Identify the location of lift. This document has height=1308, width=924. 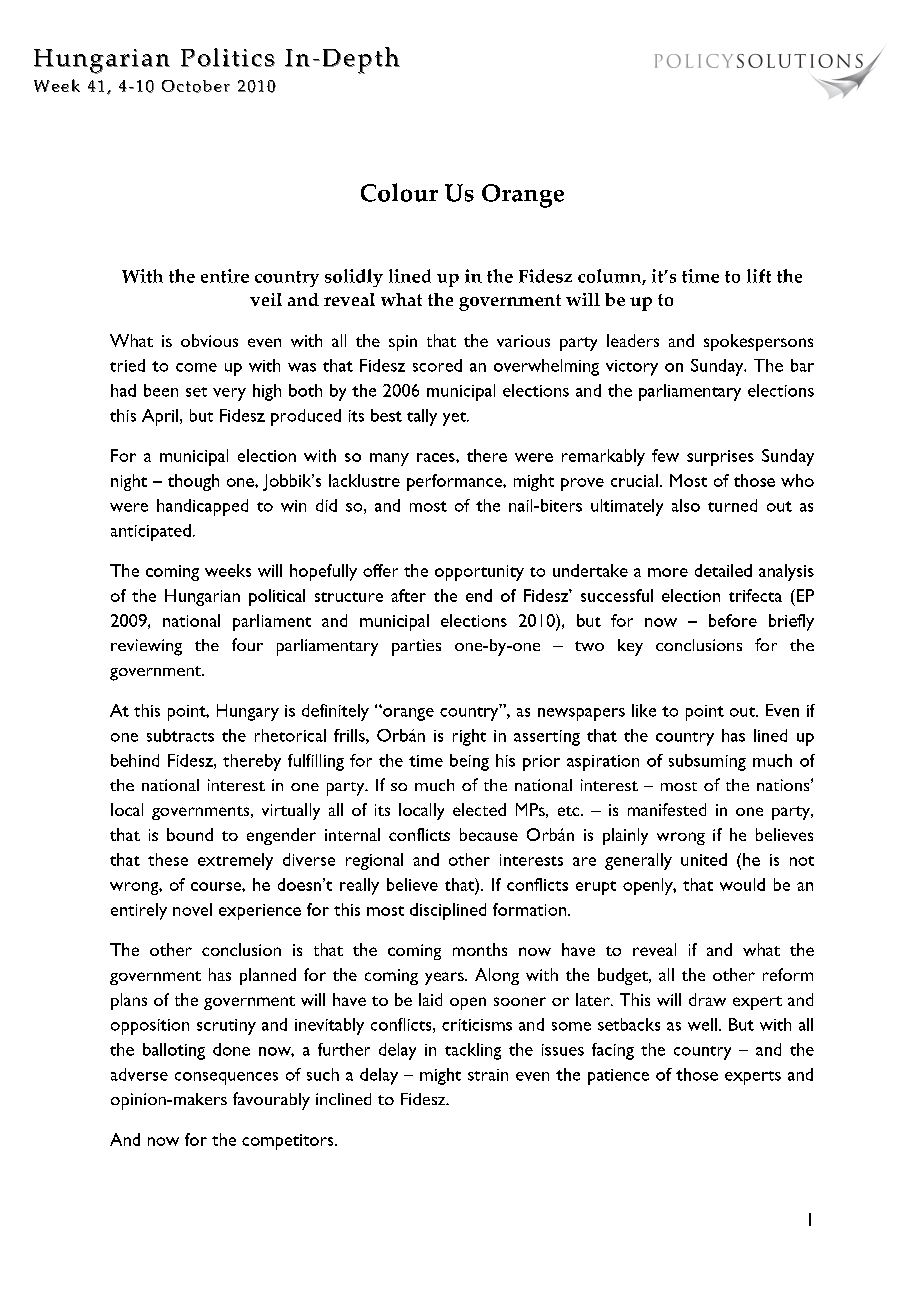
(759, 276).
